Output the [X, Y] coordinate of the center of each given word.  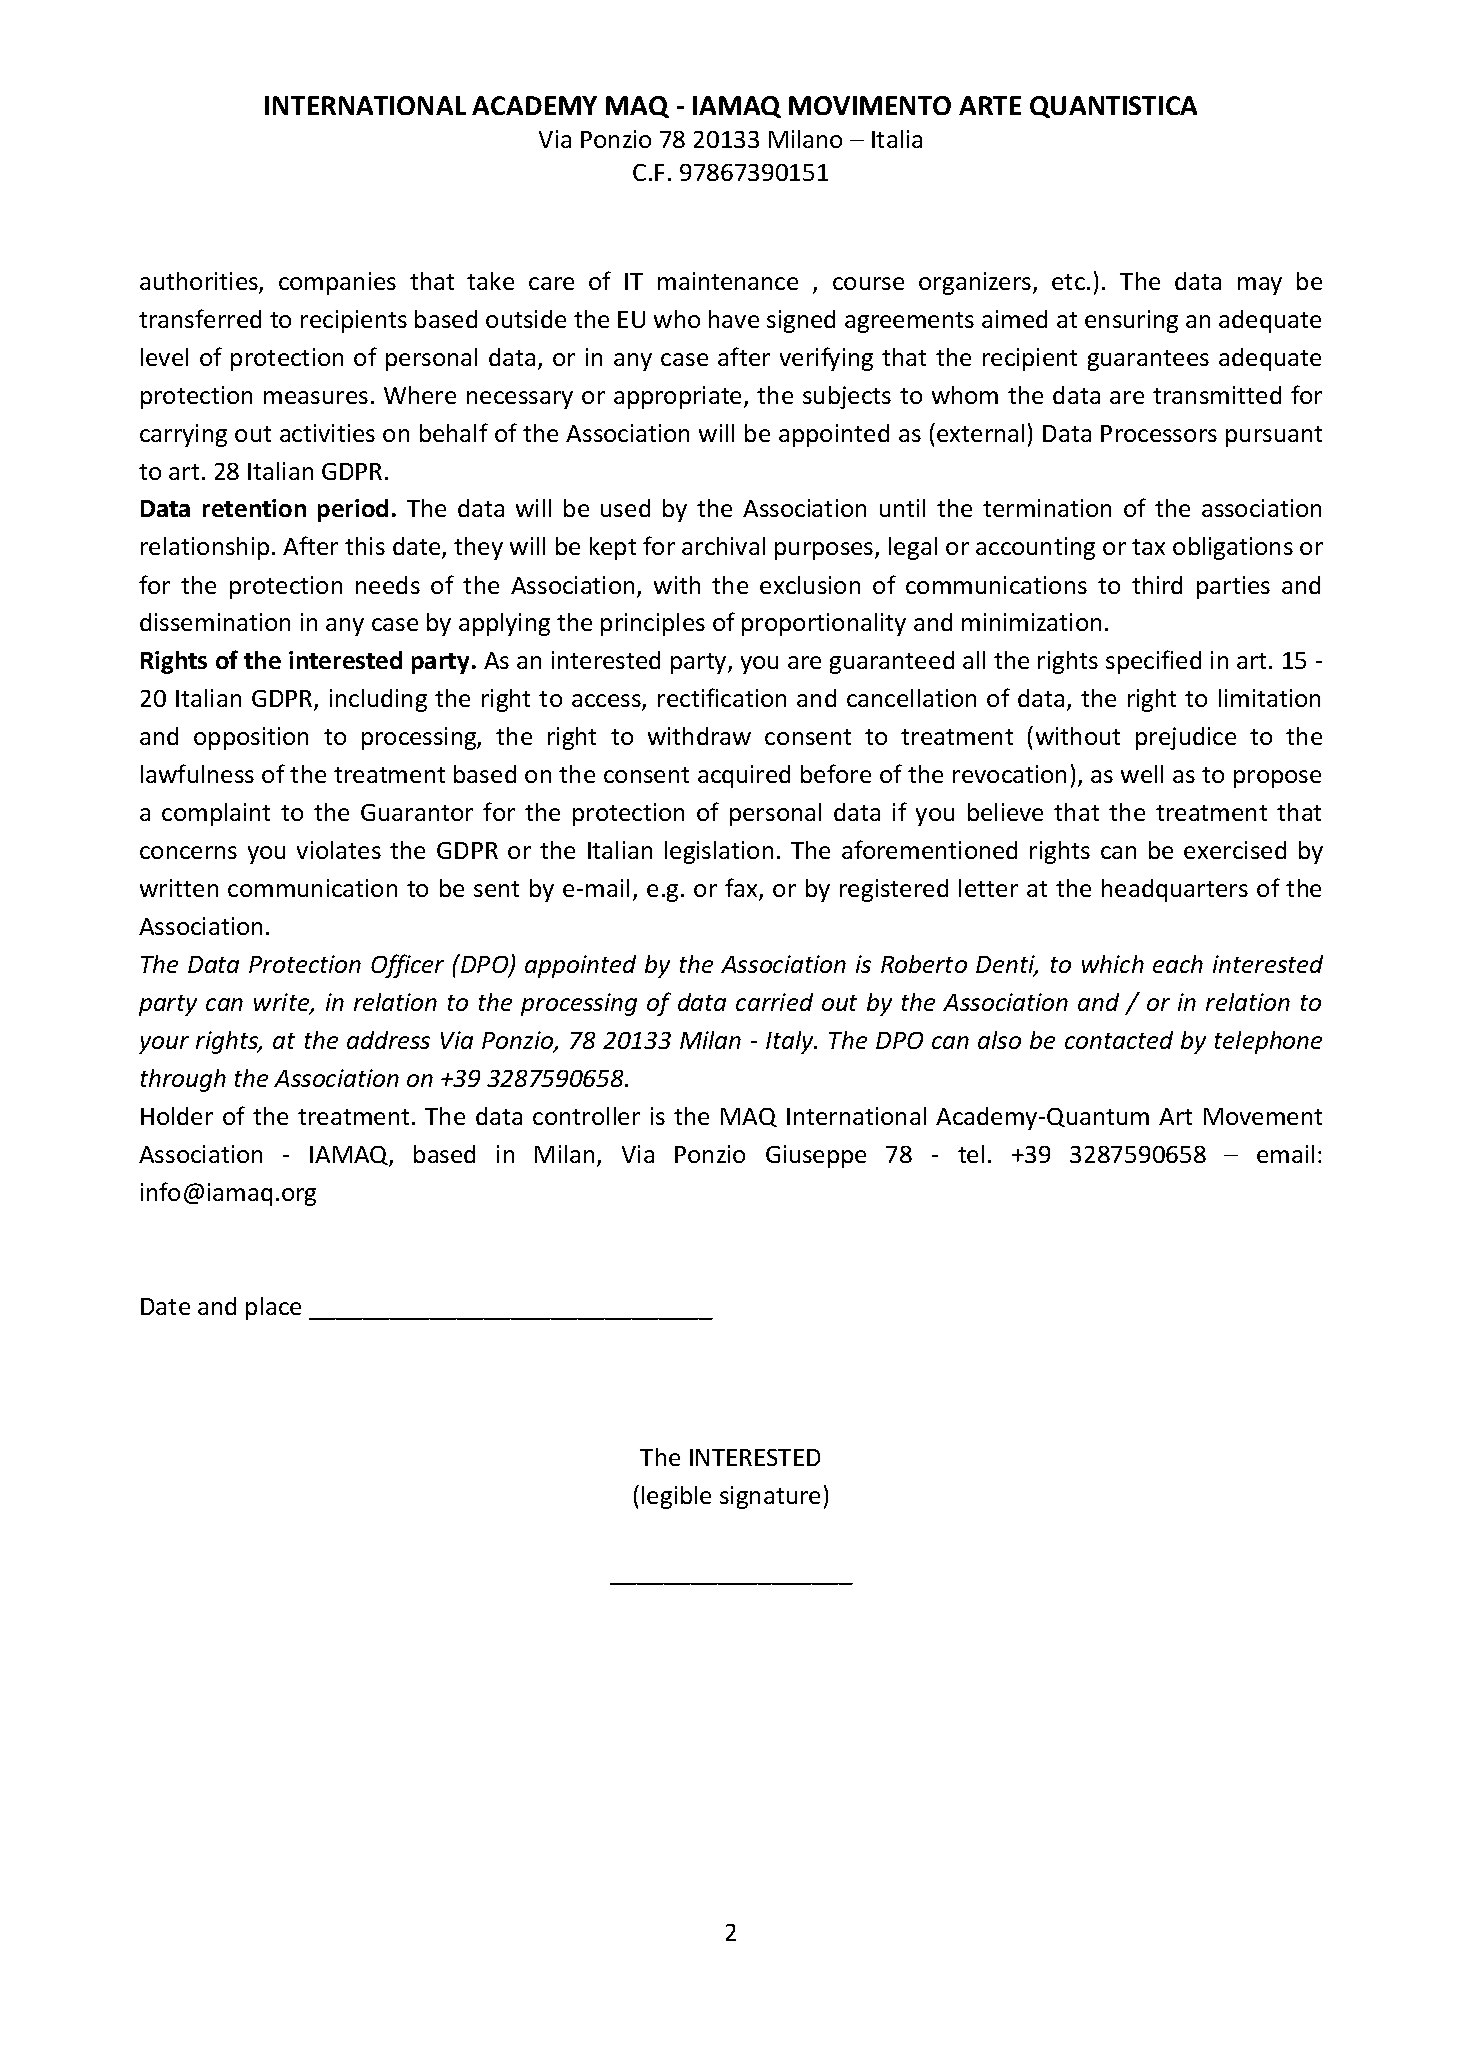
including [378, 700]
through [183, 1080]
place [273, 1308]
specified [1153, 662]
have [734, 319]
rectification [722, 697]
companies [337, 283]
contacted [1119, 1040]
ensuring [1131, 321]
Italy [791, 1042]
